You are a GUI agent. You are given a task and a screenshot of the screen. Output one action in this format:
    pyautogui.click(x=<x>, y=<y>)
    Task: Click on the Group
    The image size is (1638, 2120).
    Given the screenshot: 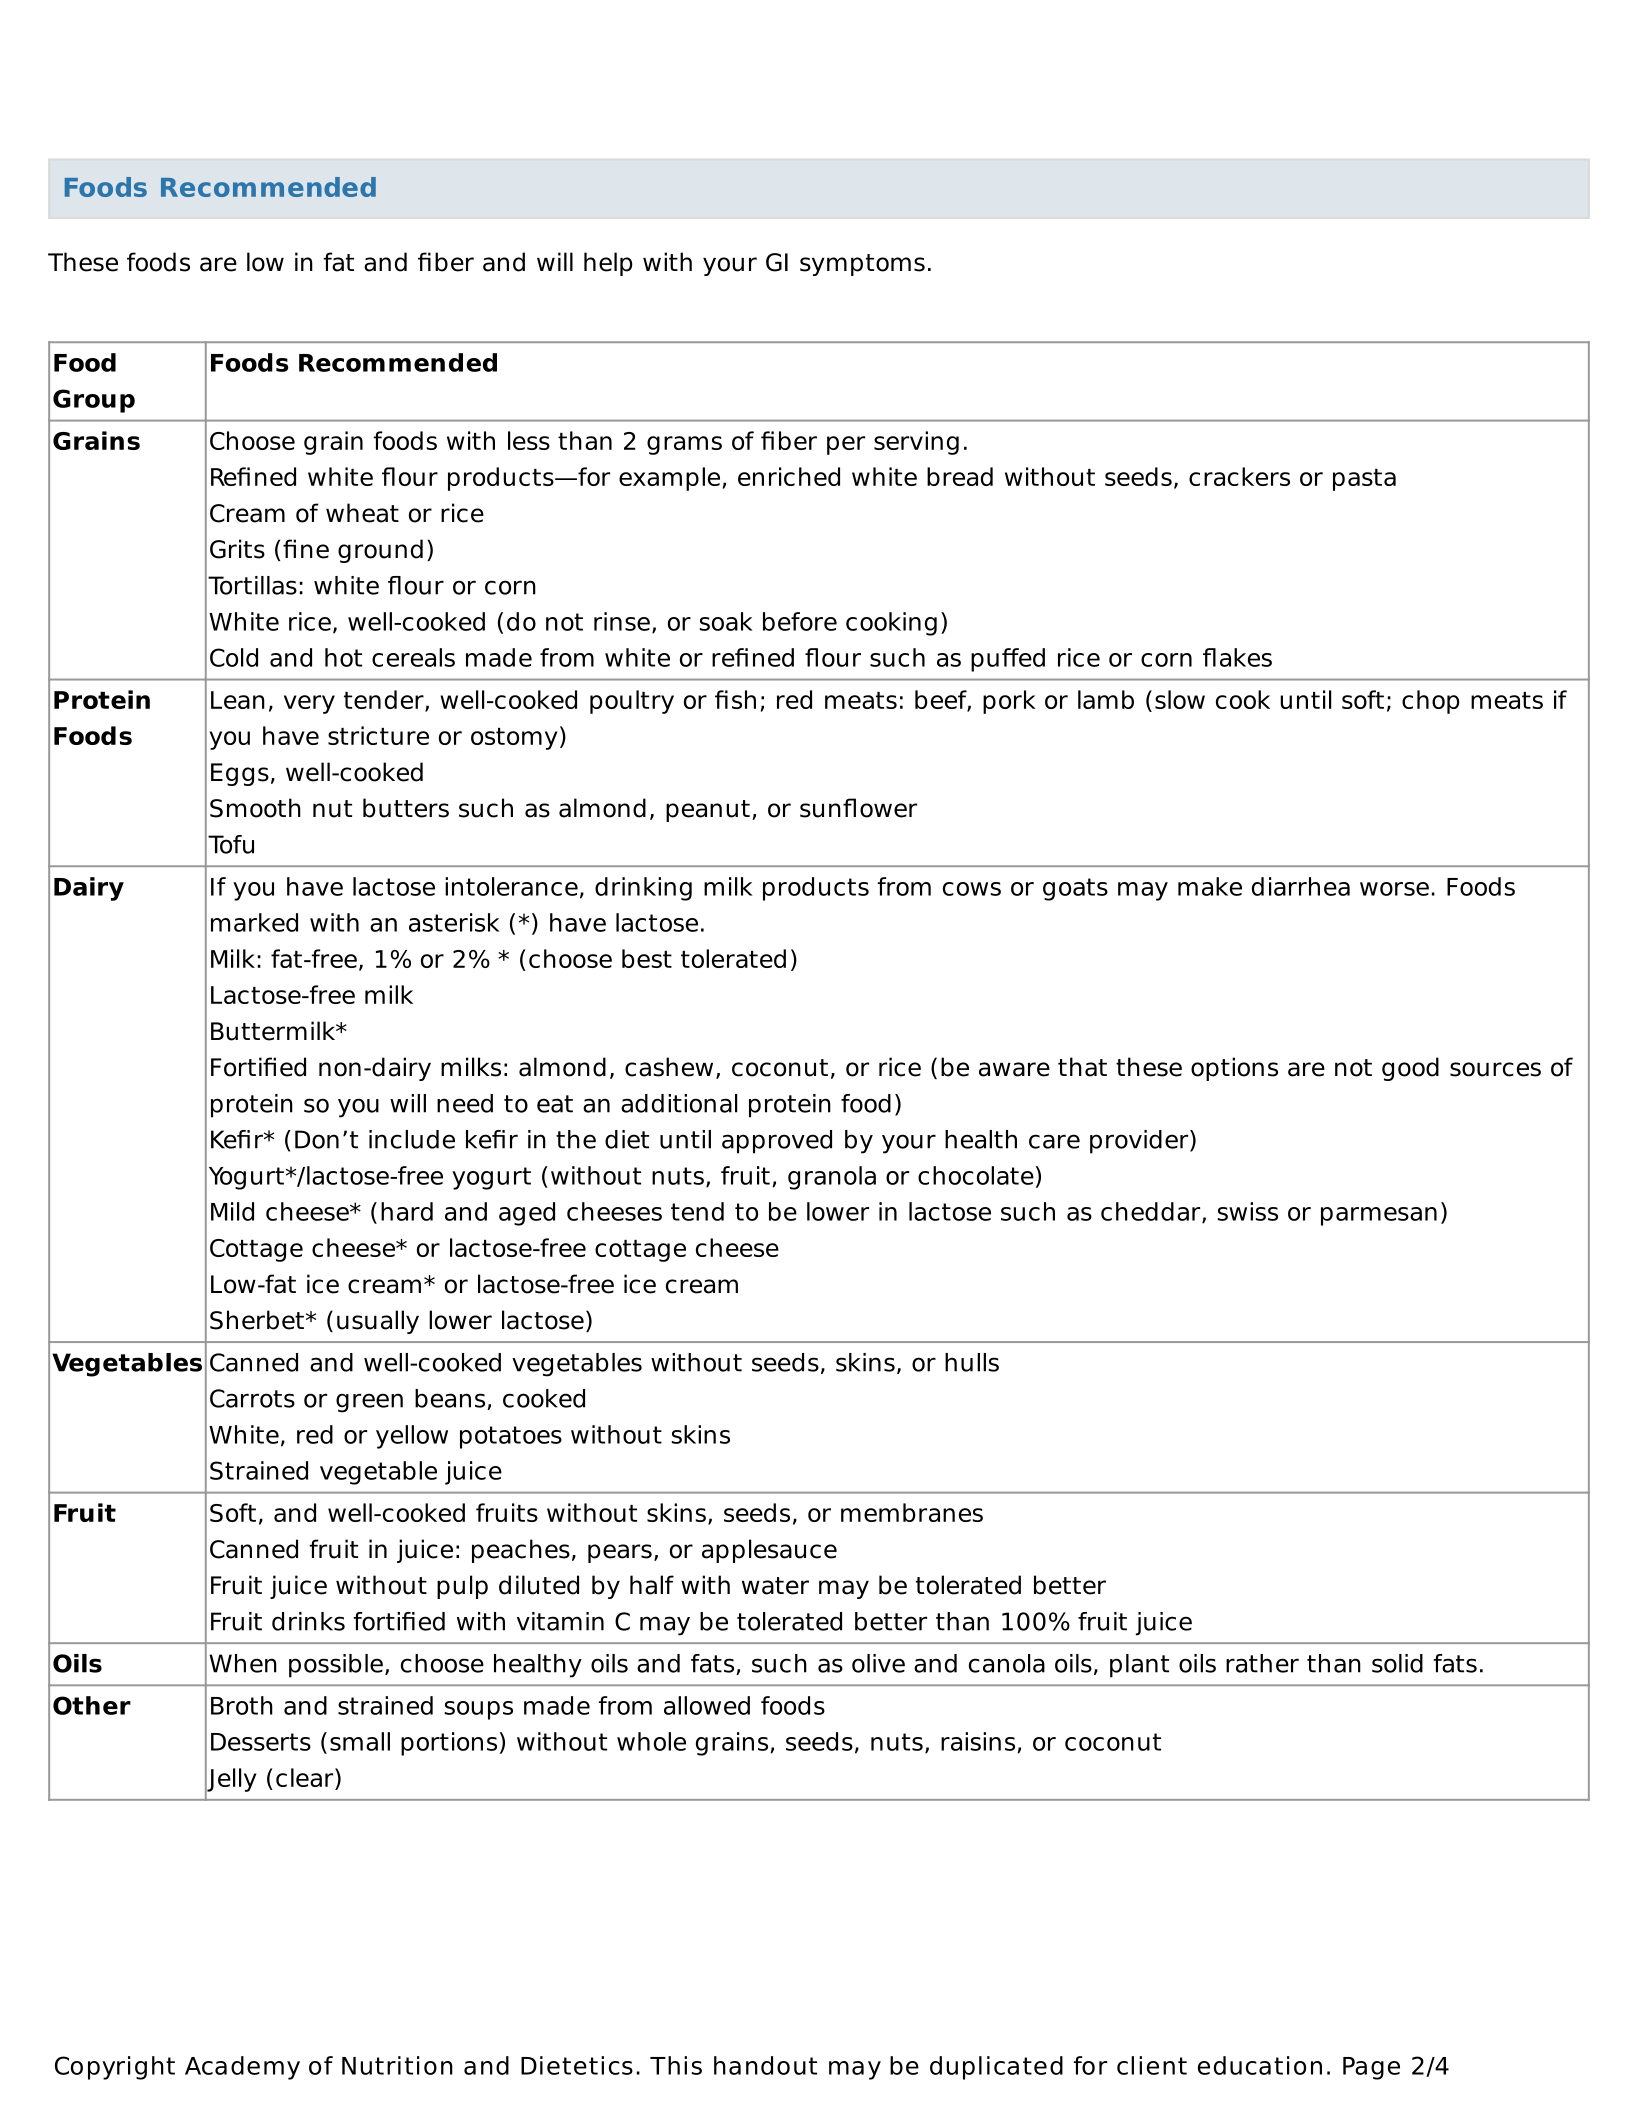 What is the action you would take?
    pyautogui.click(x=94, y=401)
